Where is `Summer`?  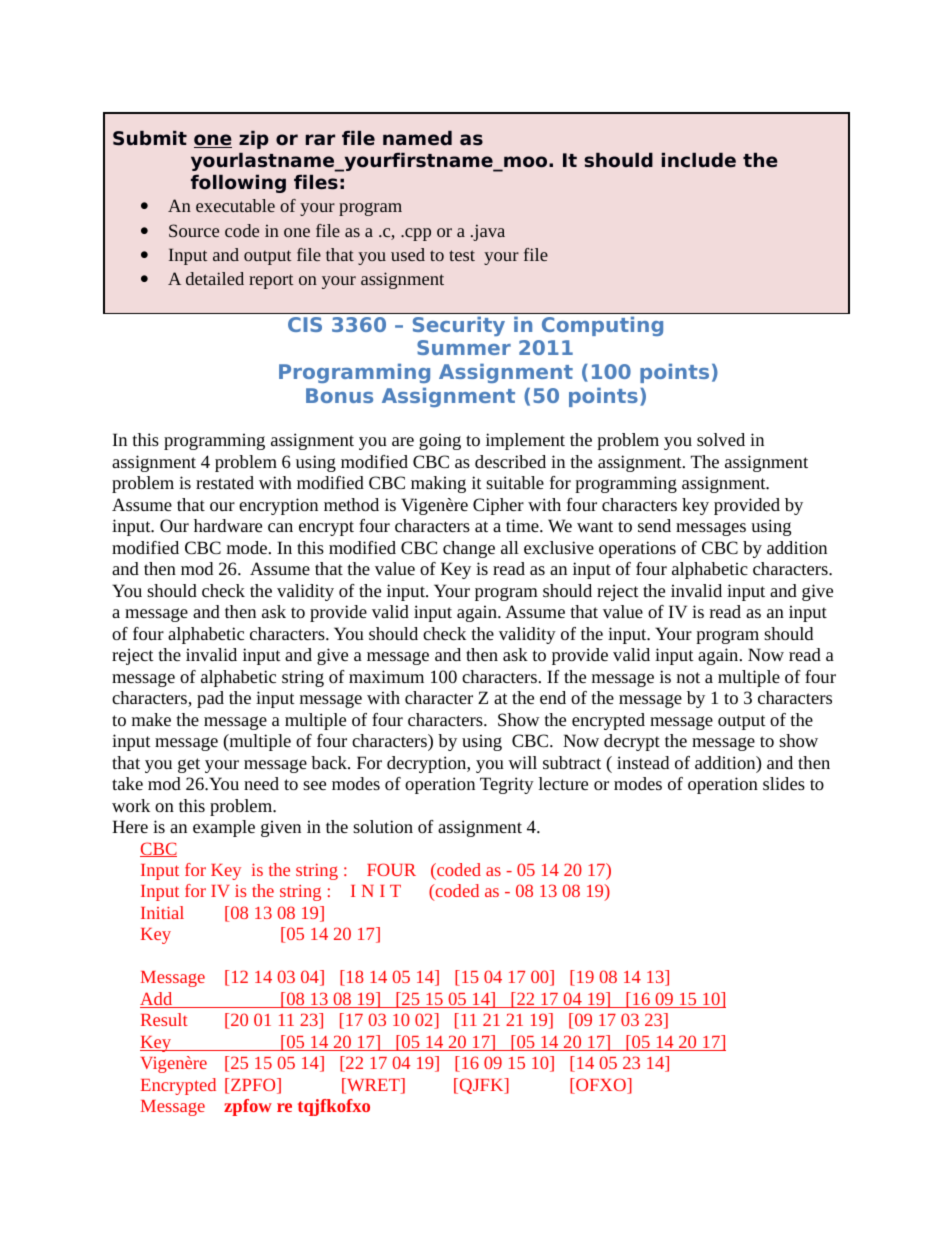
Summer is located at coordinates (464, 347).
